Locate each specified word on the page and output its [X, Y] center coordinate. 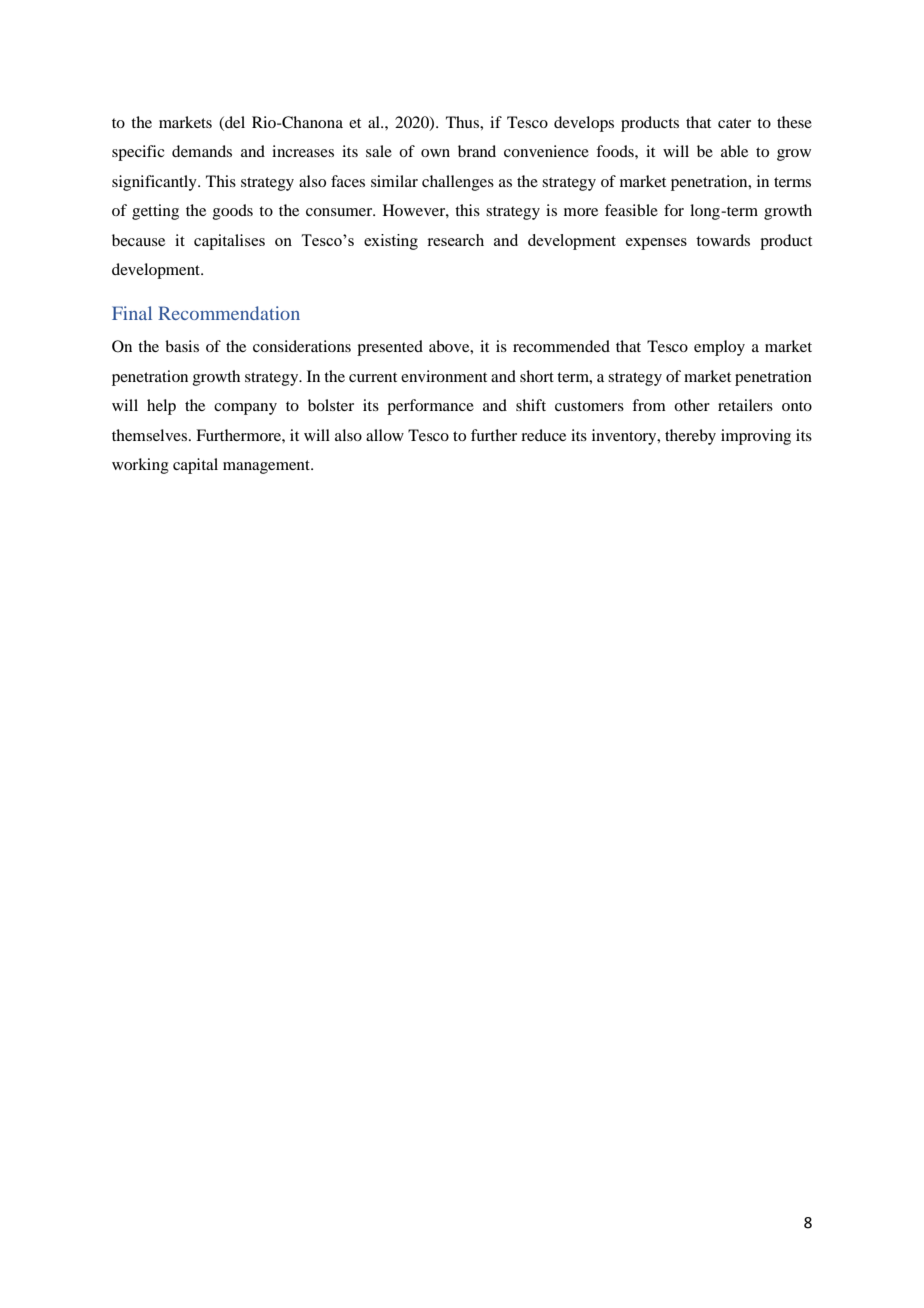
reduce [543, 435]
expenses [656, 244]
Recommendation [229, 313]
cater [734, 123]
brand [477, 151]
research [455, 240]
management [267, 467]
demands [202, 151]
